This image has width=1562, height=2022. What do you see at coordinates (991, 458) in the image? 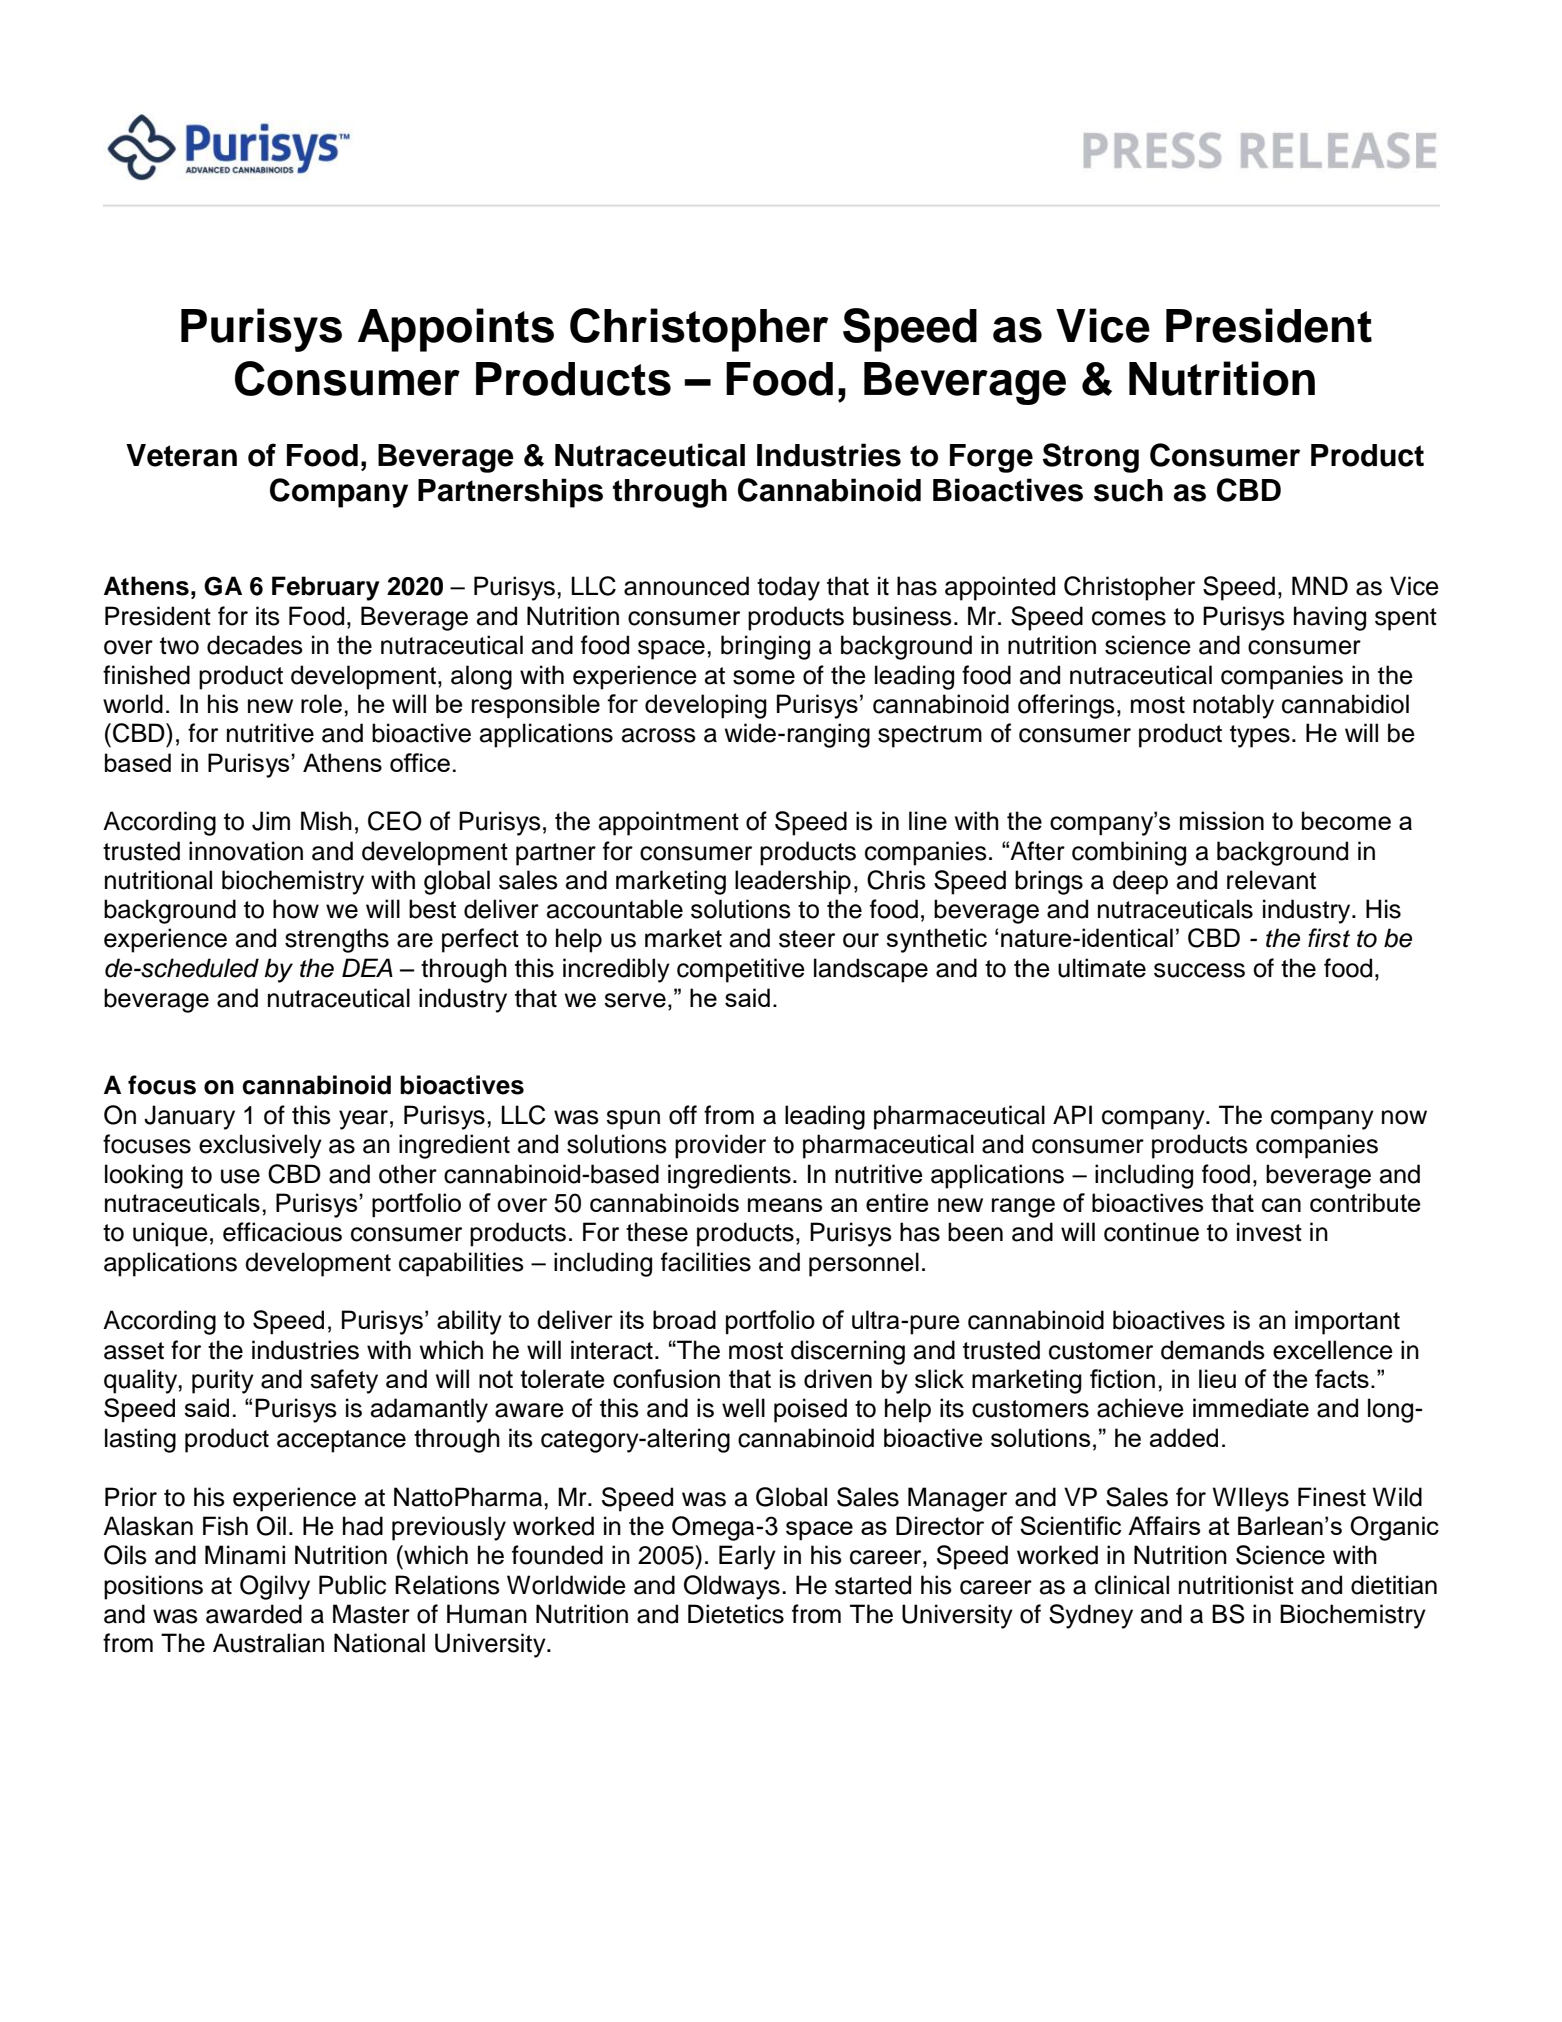
I see `Forge` at bounding box center [991, 458].
